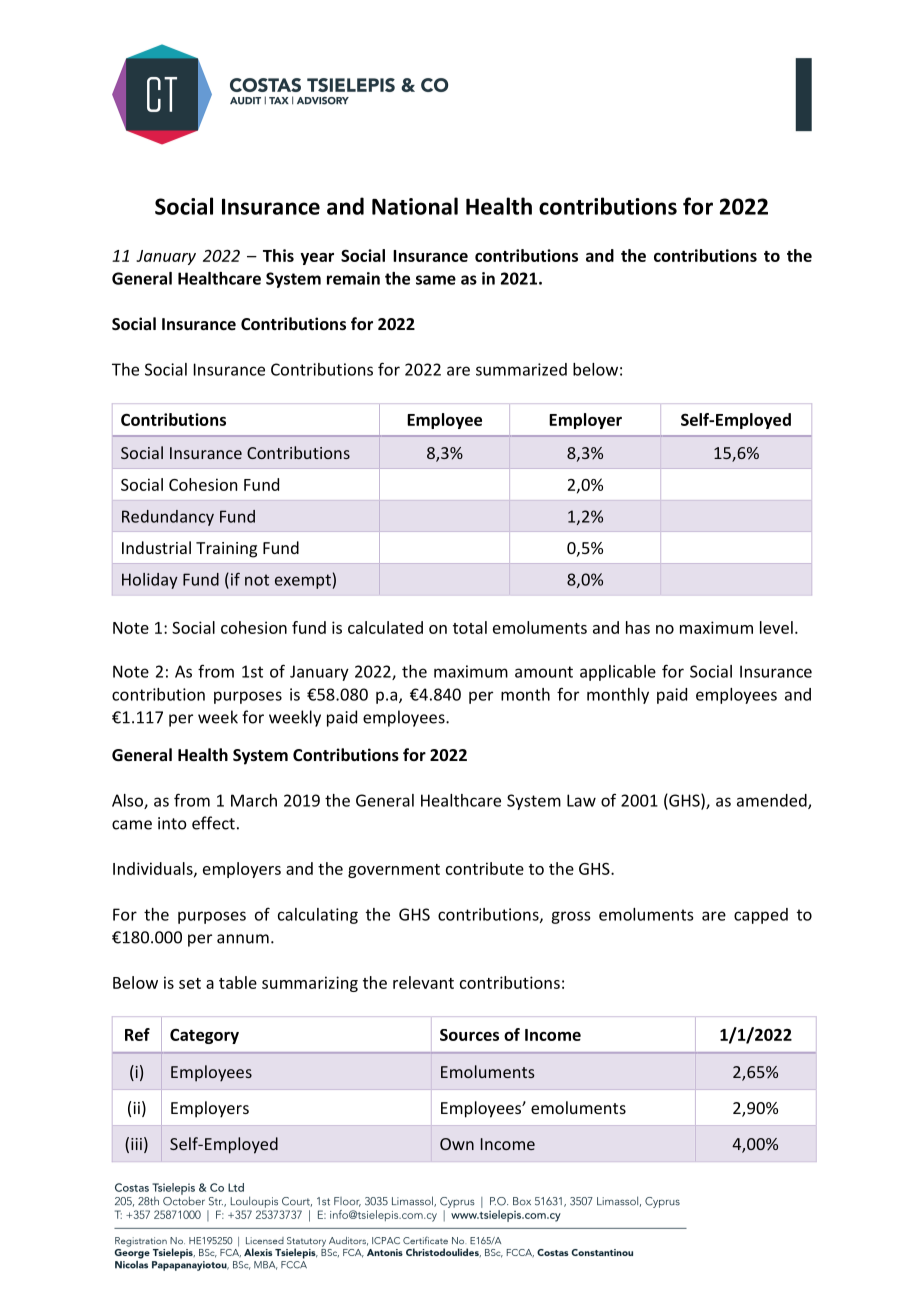 This document has height=1308, width=924. What do you see at coordinates (415, 206) in the document?
I see `National` at bounding box center [415, 206].
